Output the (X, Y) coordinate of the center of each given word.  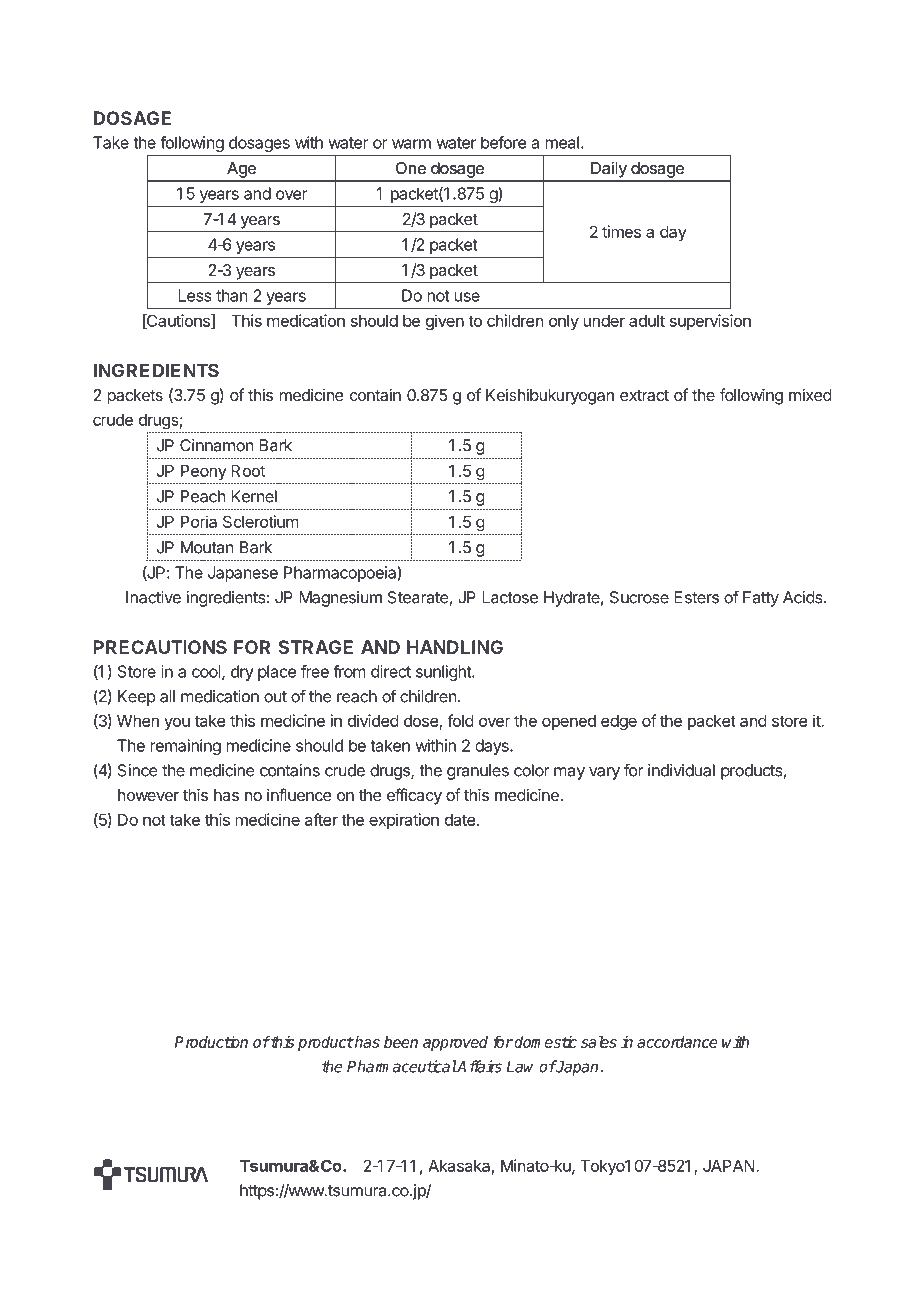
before (503, 142)
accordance (677, 1042)
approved (455, 1043)
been (401, 1042)
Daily (609, 170)
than (231, 295)
